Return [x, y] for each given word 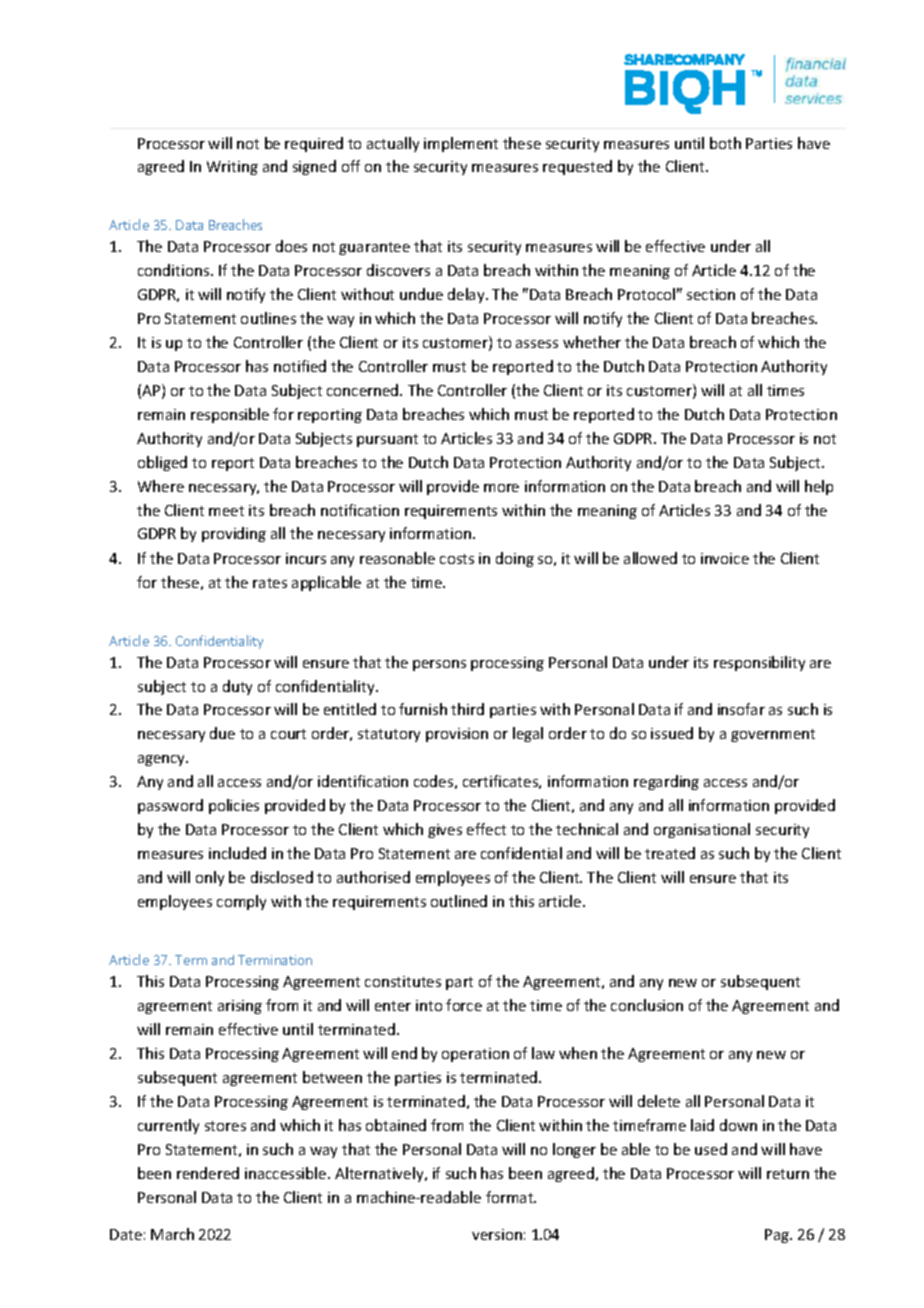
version [497, 1234]
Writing [232, 168]
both [725, 143]
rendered [208, 1173]
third [467, 709]
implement [461, 144]
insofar [741, 709]
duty [237, 687]
